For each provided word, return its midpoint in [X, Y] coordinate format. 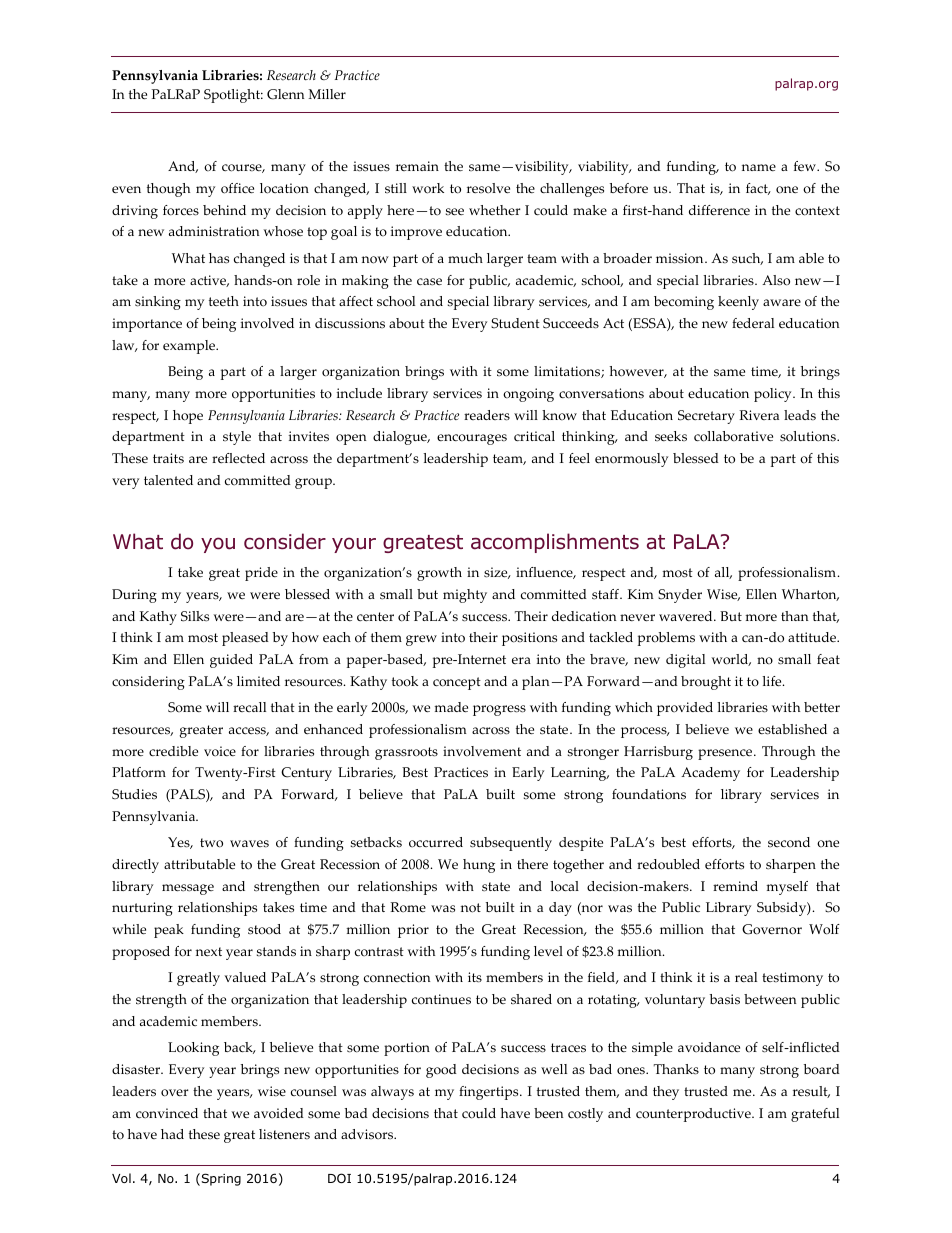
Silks [195, 616]
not [471, 908]
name [759, 167]
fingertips [490, 1093]
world [731, 660]
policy [774, 395]
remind [735, 886]
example [190, 347]
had [172, 1134]
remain [417, 166]
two [211, 843]
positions [529, 639]
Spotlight [233, 96]
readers [487, 415]
